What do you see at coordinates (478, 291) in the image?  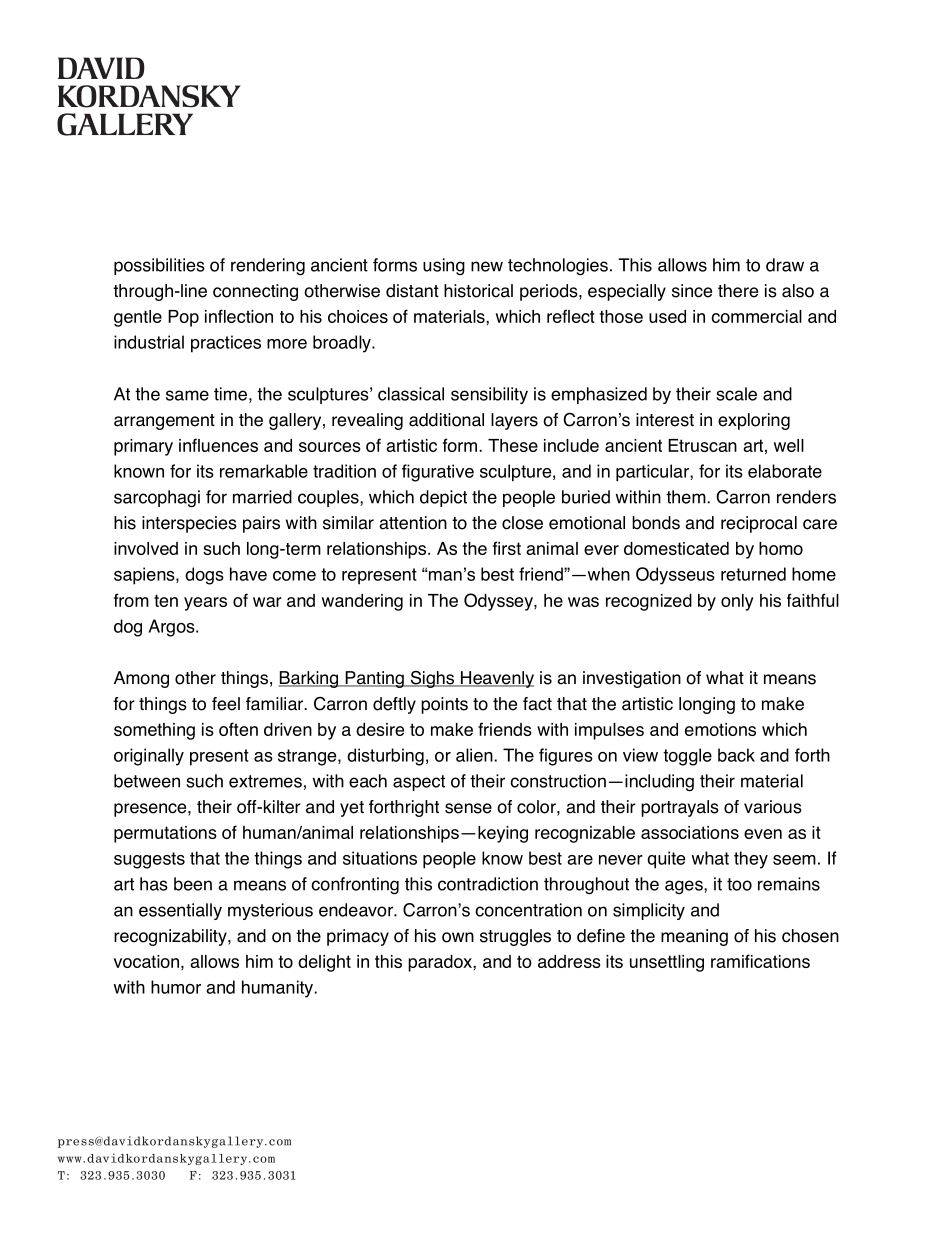 I see `historical` at bounding box center [478, 291].
